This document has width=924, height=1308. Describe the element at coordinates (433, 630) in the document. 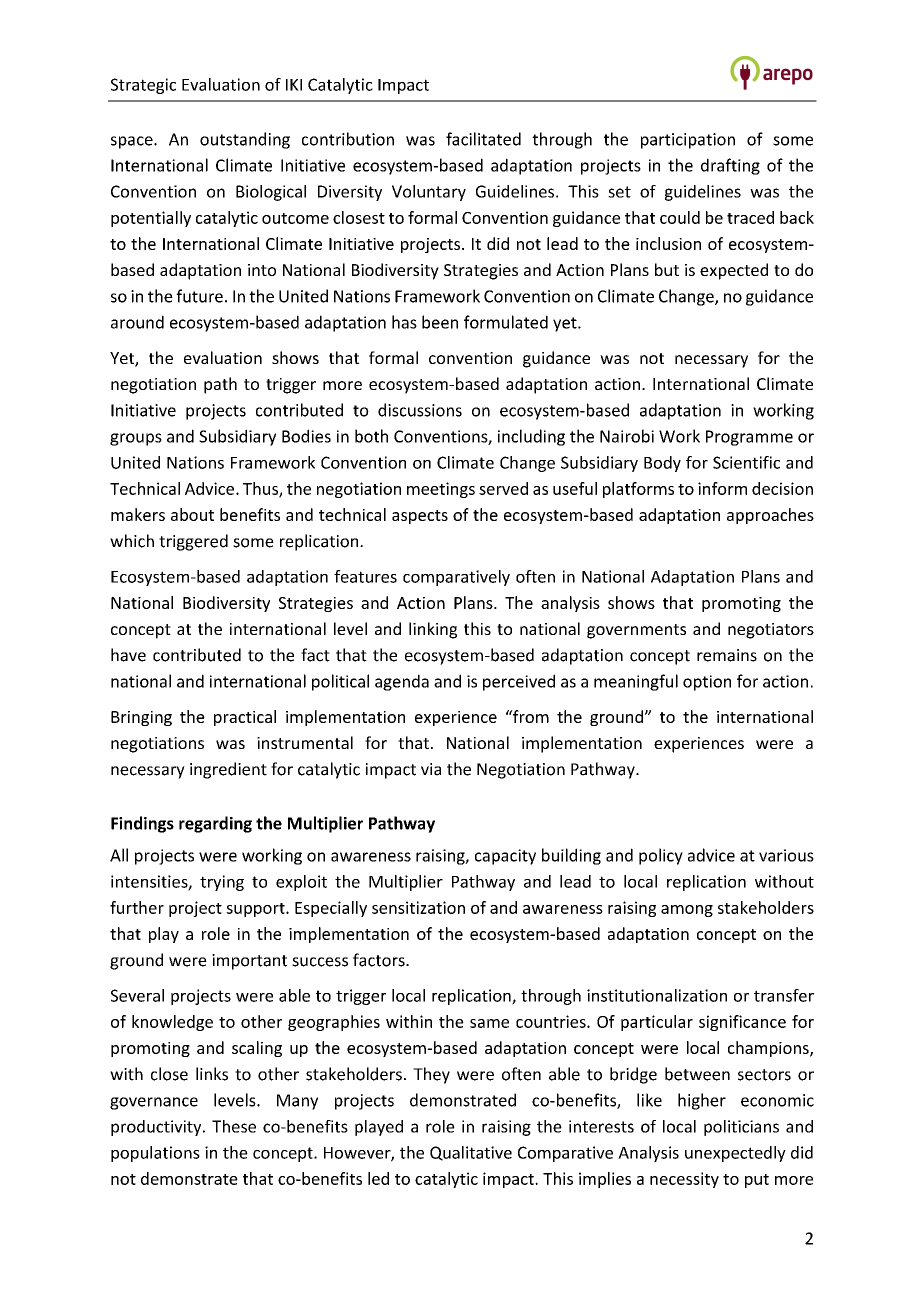

I see `linking` at that location.
